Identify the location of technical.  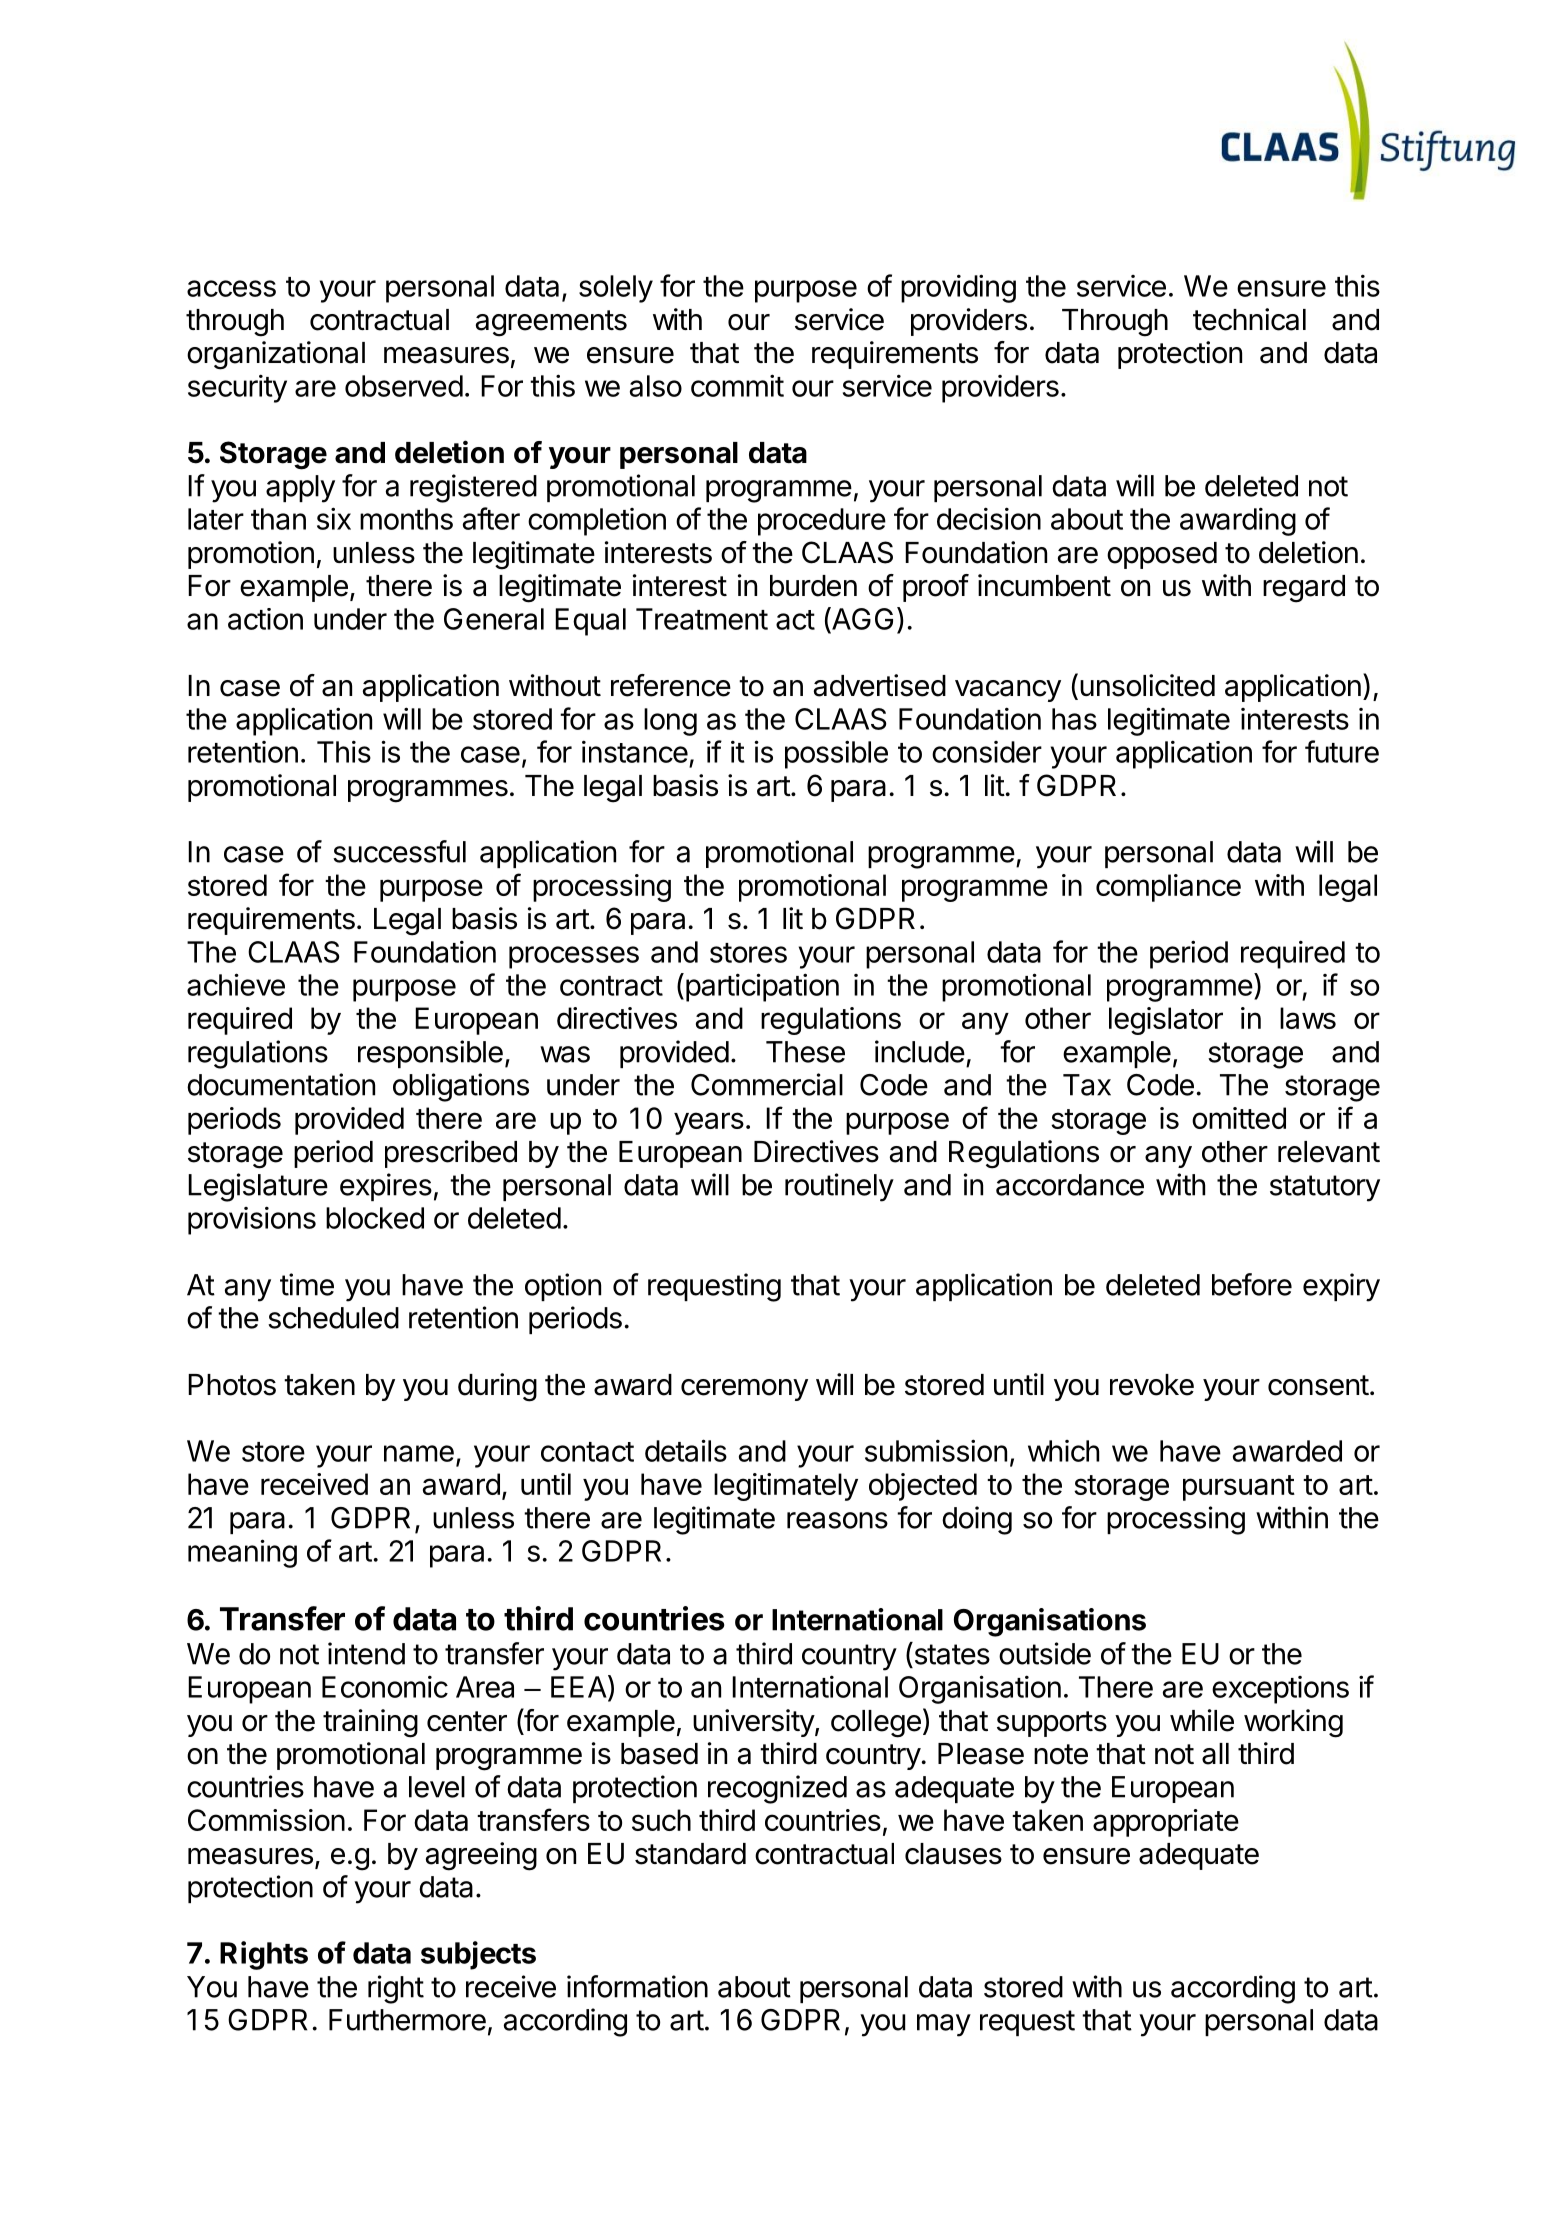
(1249, 319).
